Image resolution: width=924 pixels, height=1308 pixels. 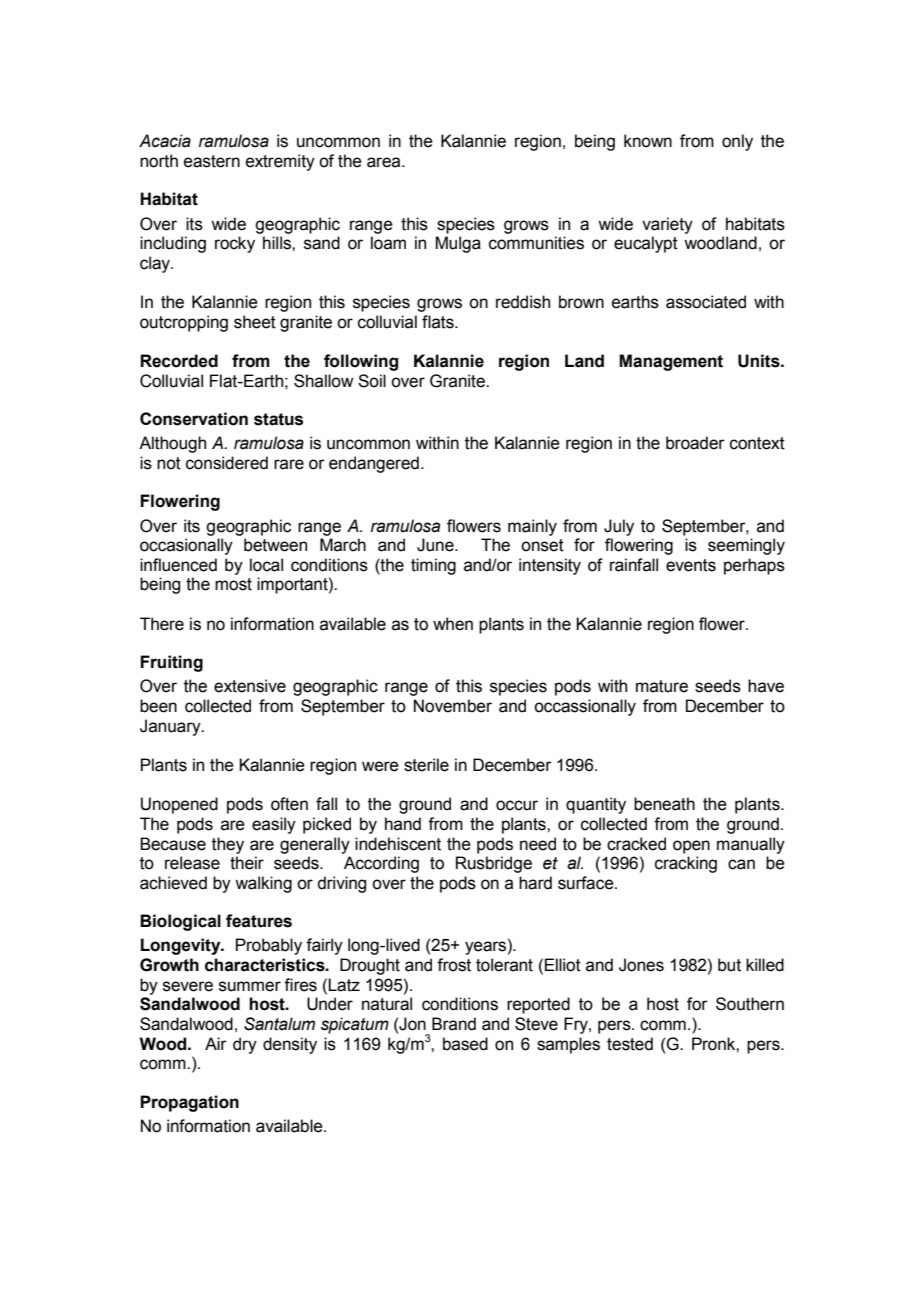 What do you see at coordinates (289, 804) in the screenshot?
I see `often` at bounding box center [289, 804].
